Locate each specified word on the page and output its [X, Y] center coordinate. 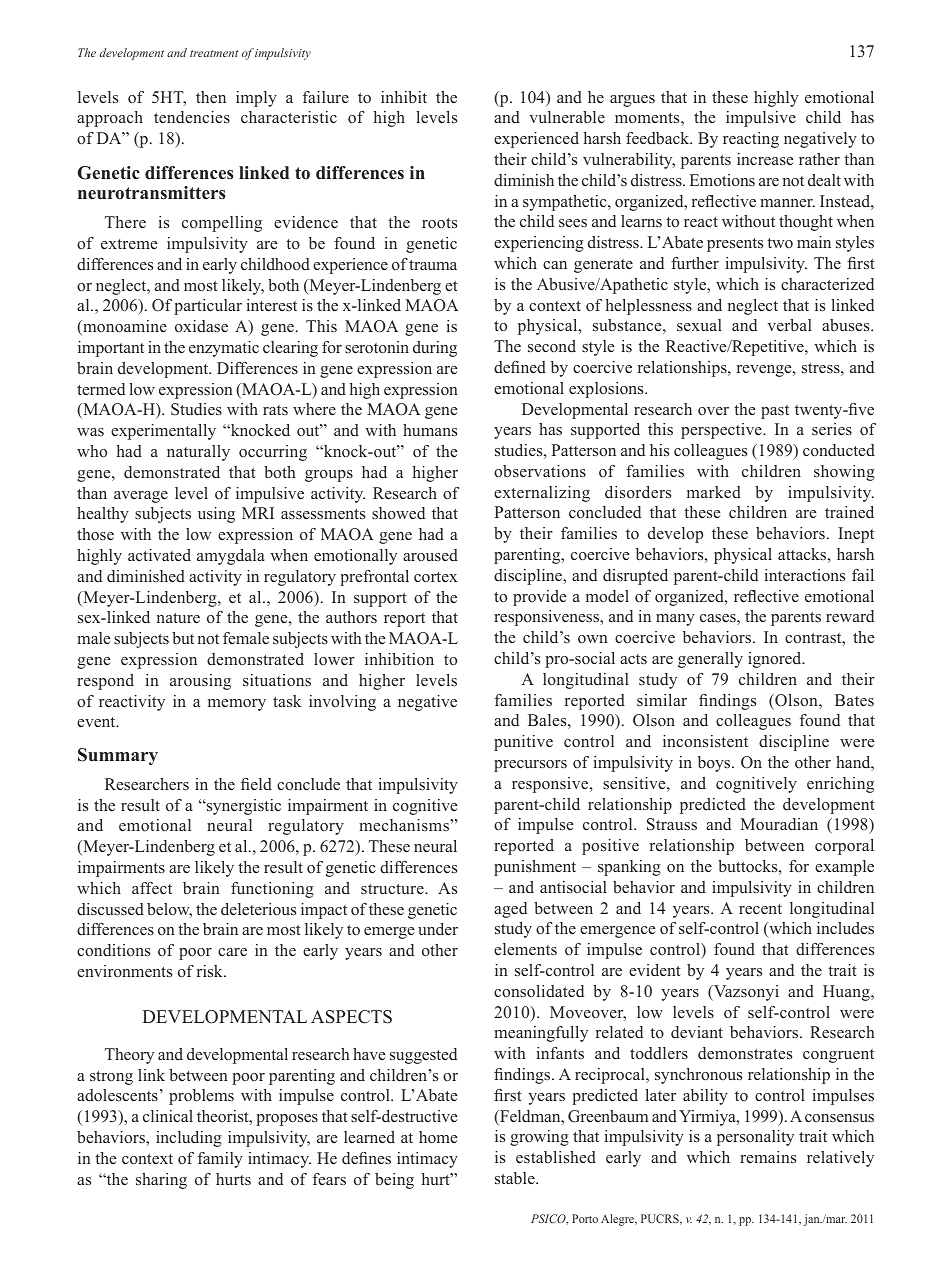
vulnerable [567, 117]
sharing [161, 1181]
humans [430, 430]
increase [765, 159]
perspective [722, 431]
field [256, 784]
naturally [198, 453]
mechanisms [405, 825]
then [211, 97]
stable [516, 1178]
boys [715, 764]
